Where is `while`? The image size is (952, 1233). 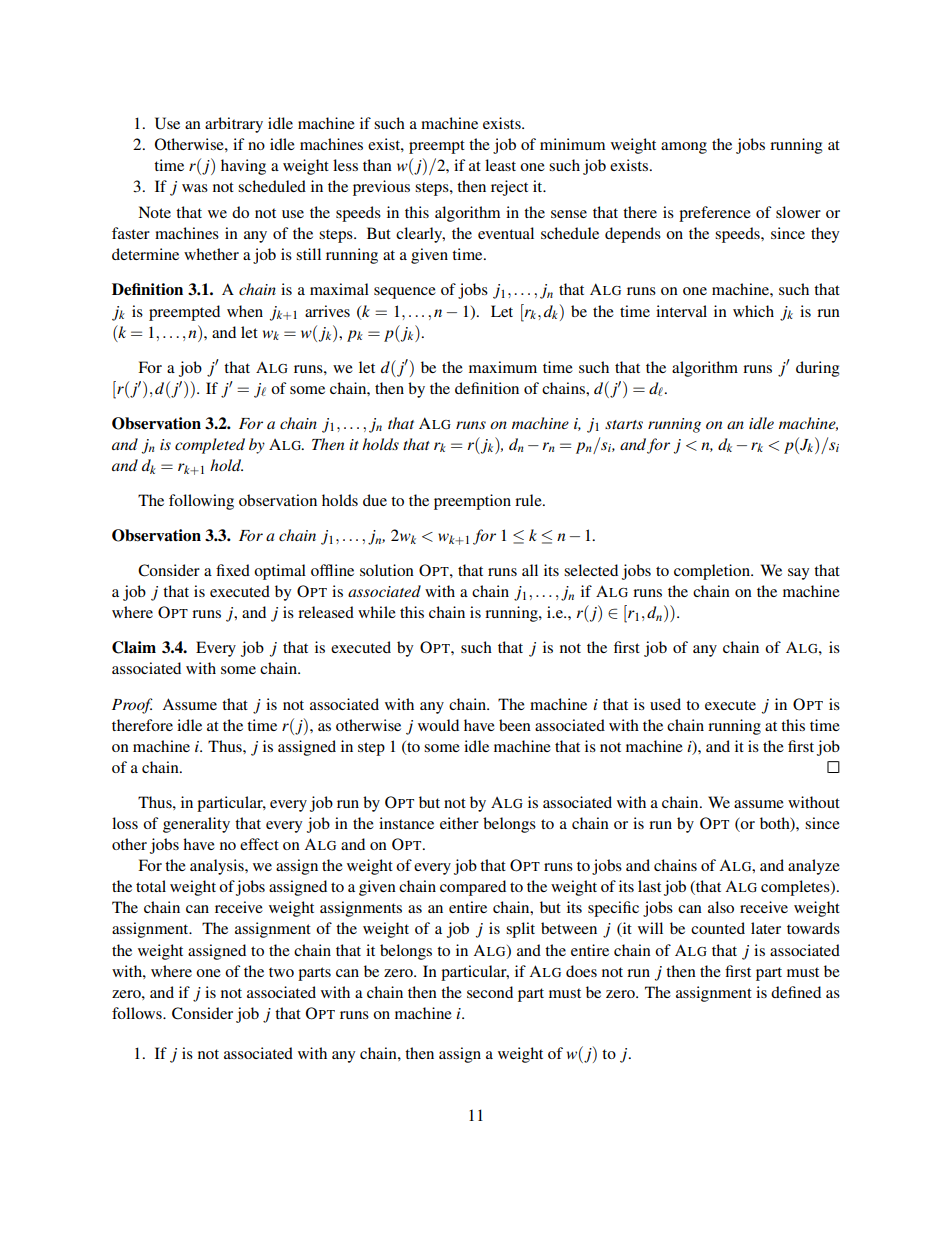
while is located at coordinates (377, 612).
